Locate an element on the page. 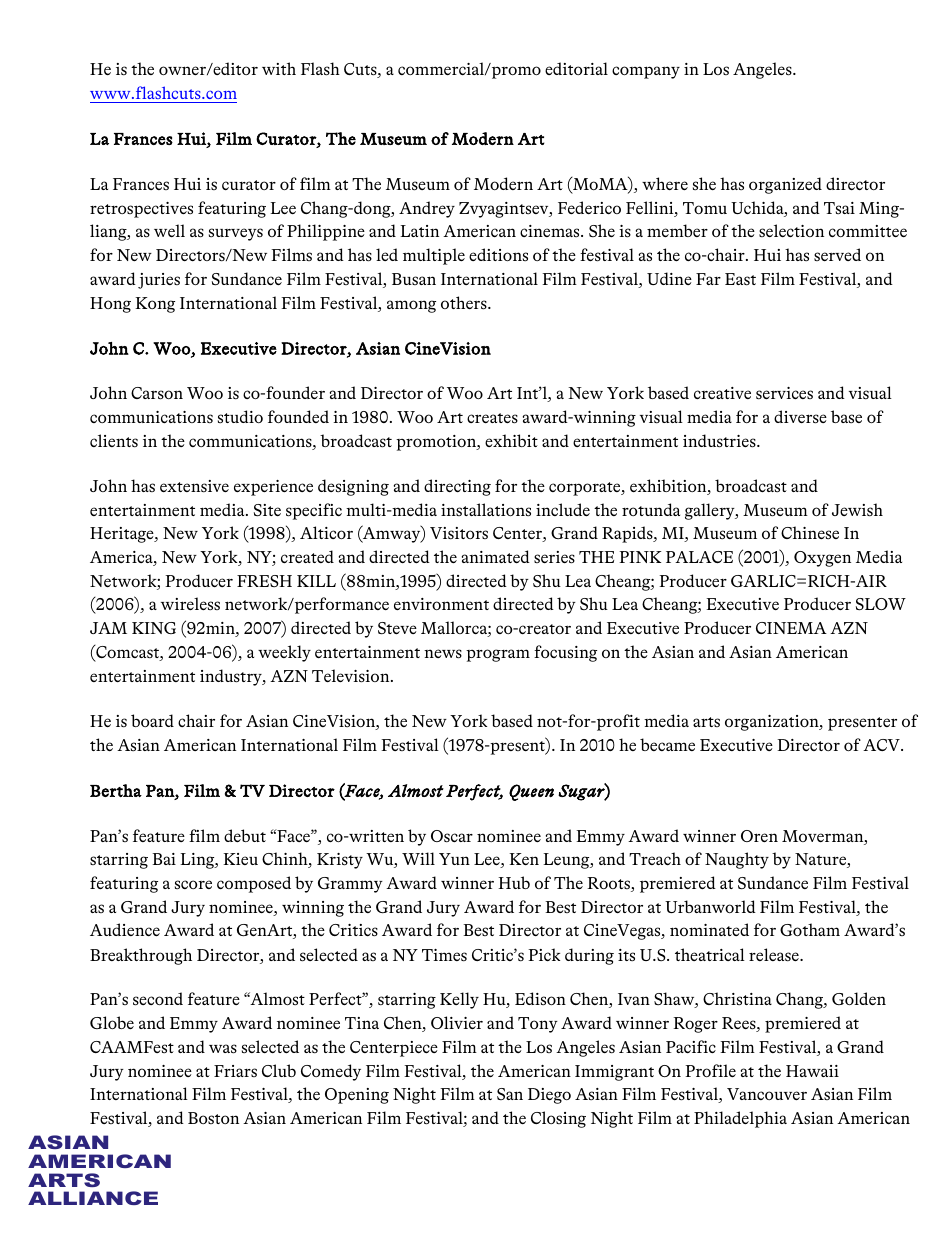 This image has width=952, height=1233. SLOW is located at coordinates (881, 604).
